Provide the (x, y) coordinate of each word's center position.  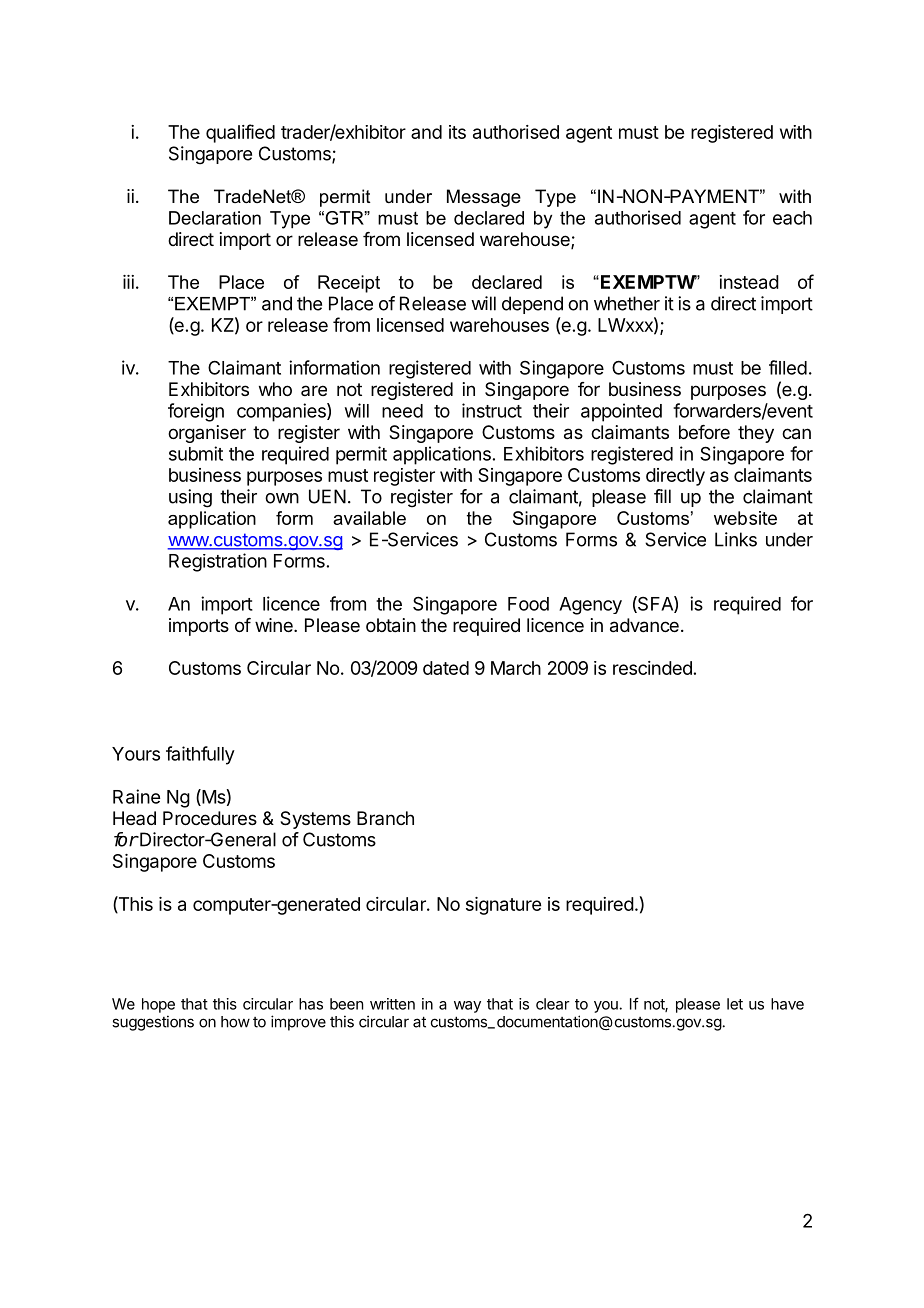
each (792, 218)
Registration (218, 562)
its (457, 132)
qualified (240, 133)
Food (528, 604)
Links (736, 539)
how (235, 1022)
